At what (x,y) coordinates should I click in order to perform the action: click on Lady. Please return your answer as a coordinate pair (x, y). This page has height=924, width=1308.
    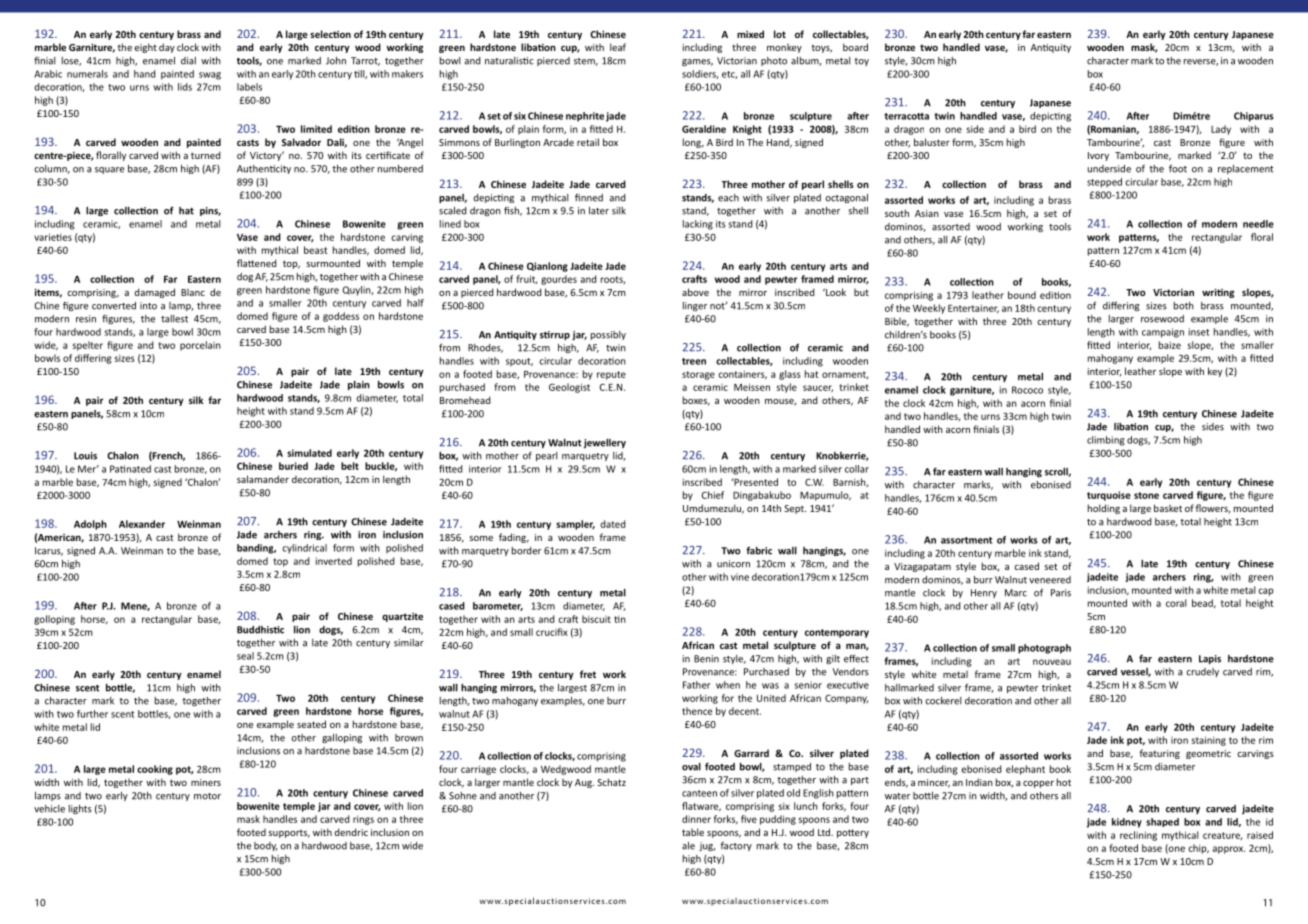
    Looking at the image, I should click on (1221, 130).
